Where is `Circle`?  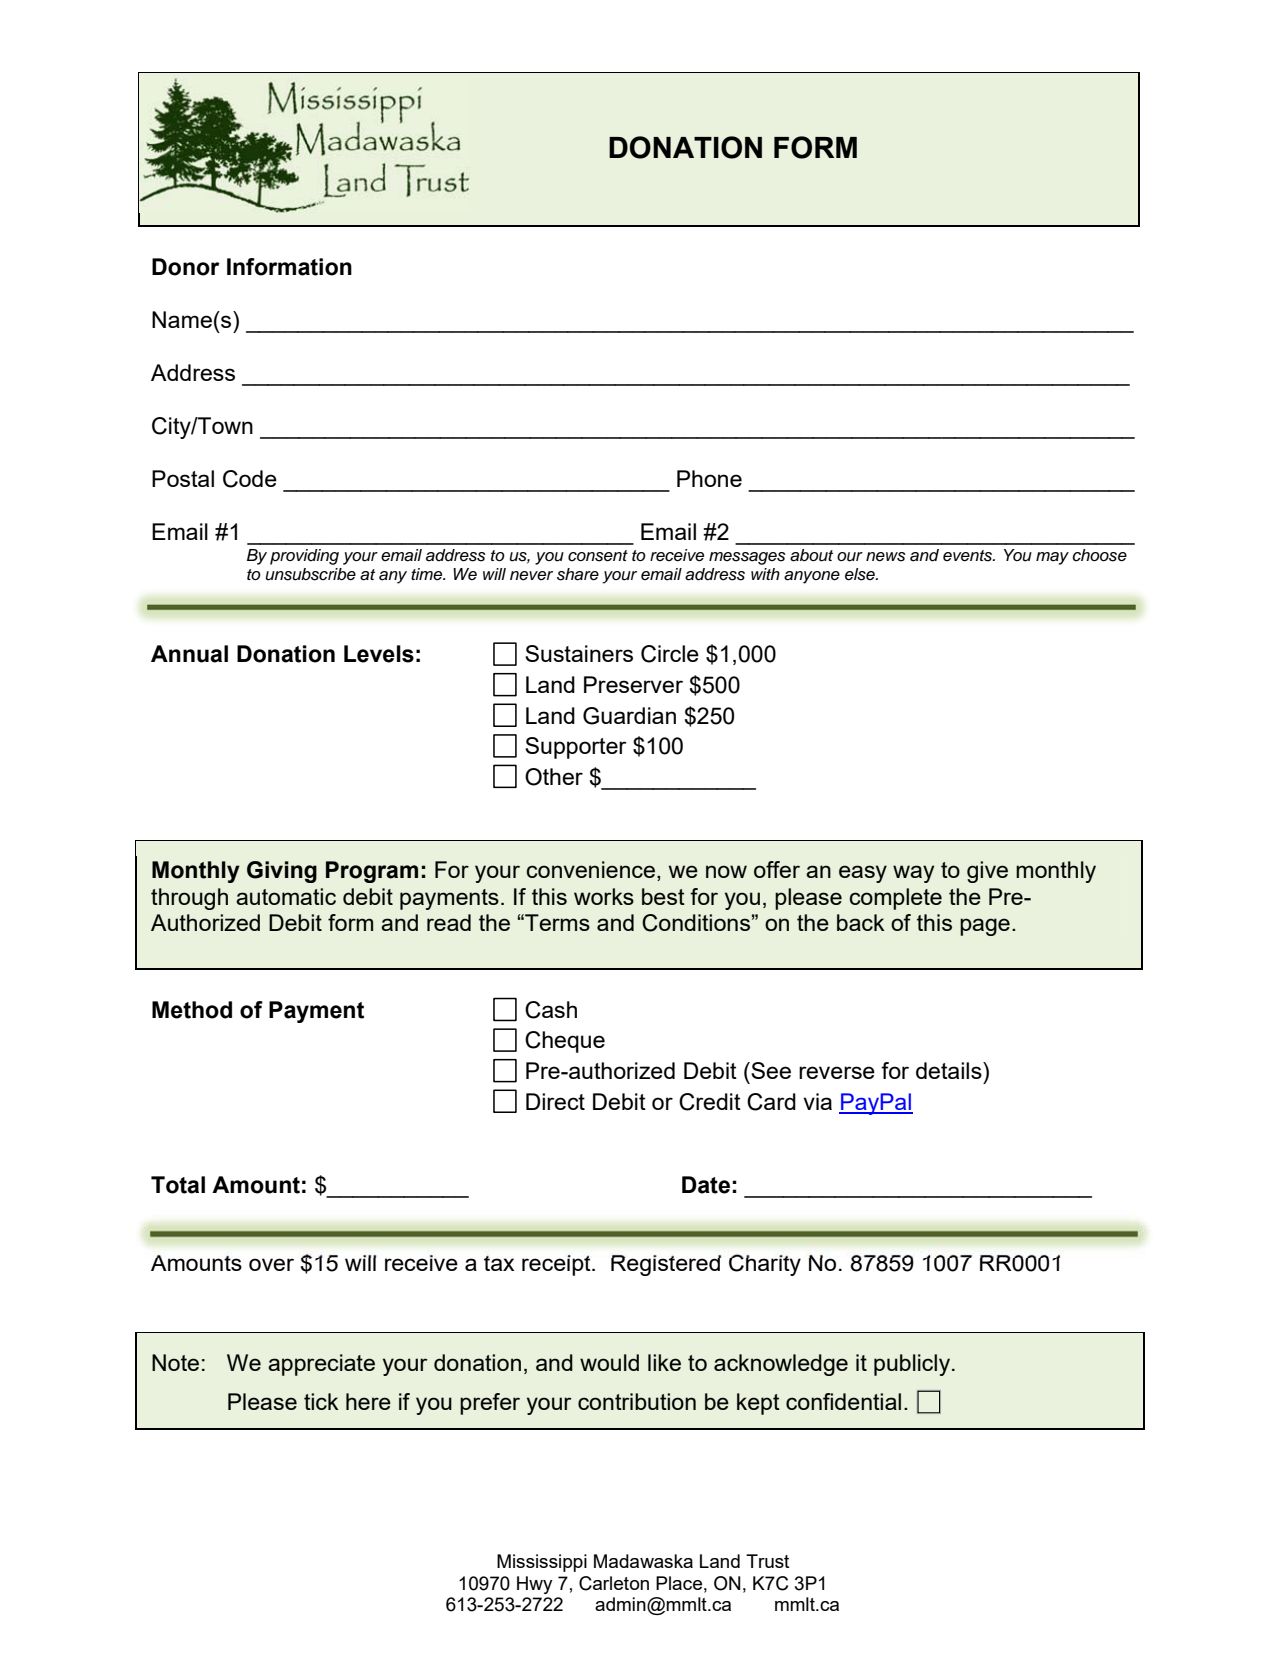
Circle is located at coordinates (670, 654).
